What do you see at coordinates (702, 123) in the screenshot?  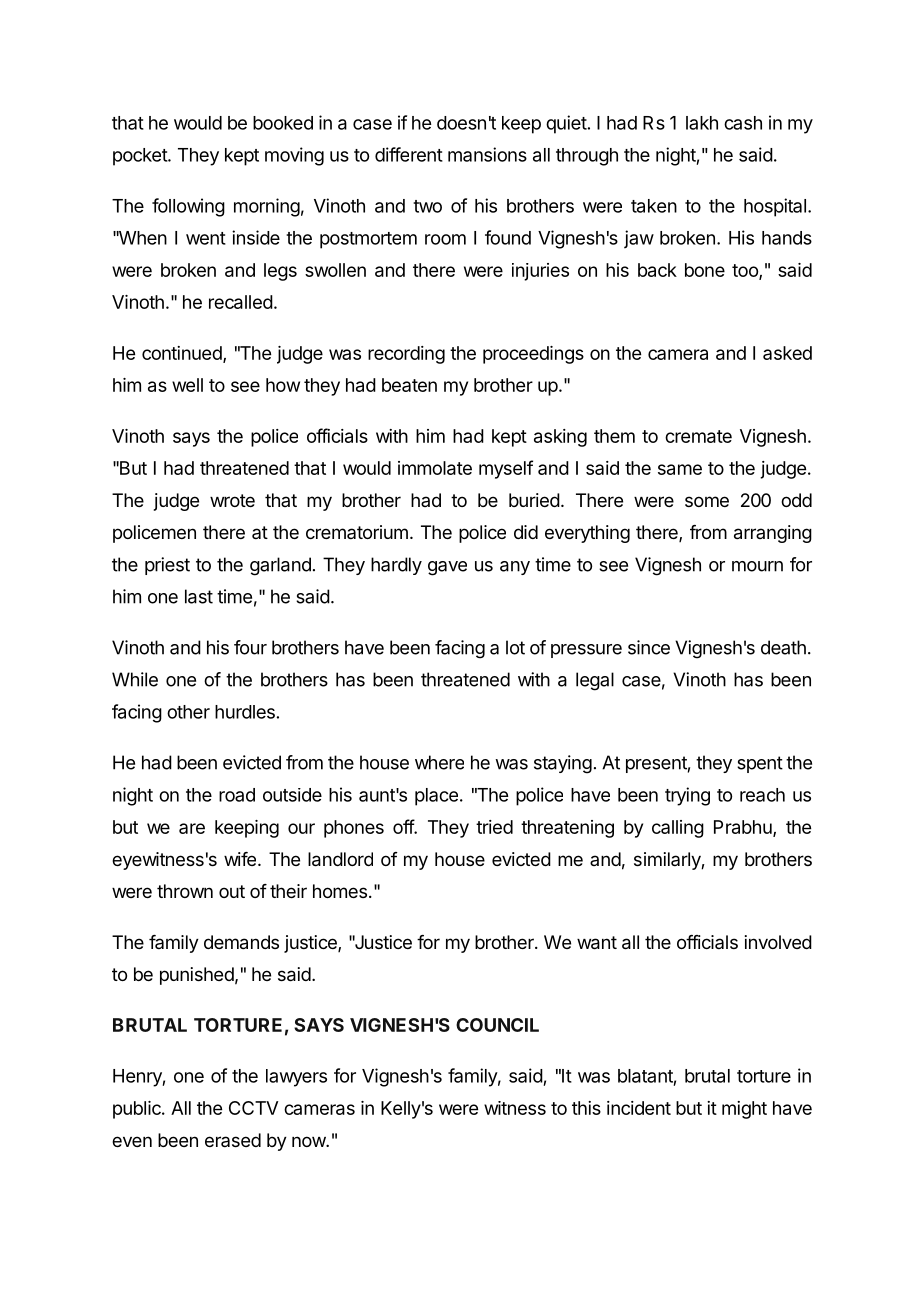 I see `lakh` at bounding box center [702, 123].
